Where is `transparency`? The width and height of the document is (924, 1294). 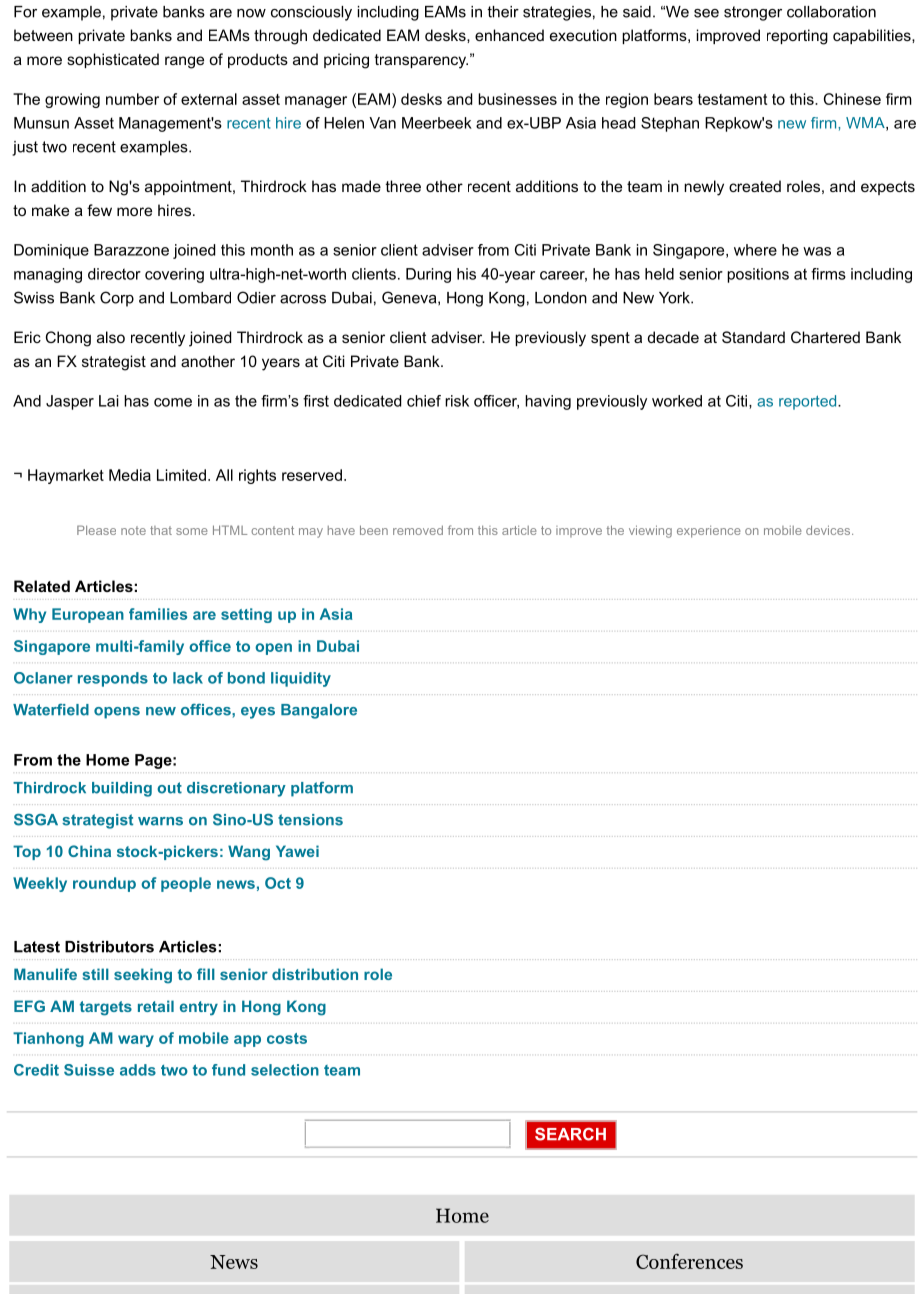 transparency is located at coordinates (421, 61).
